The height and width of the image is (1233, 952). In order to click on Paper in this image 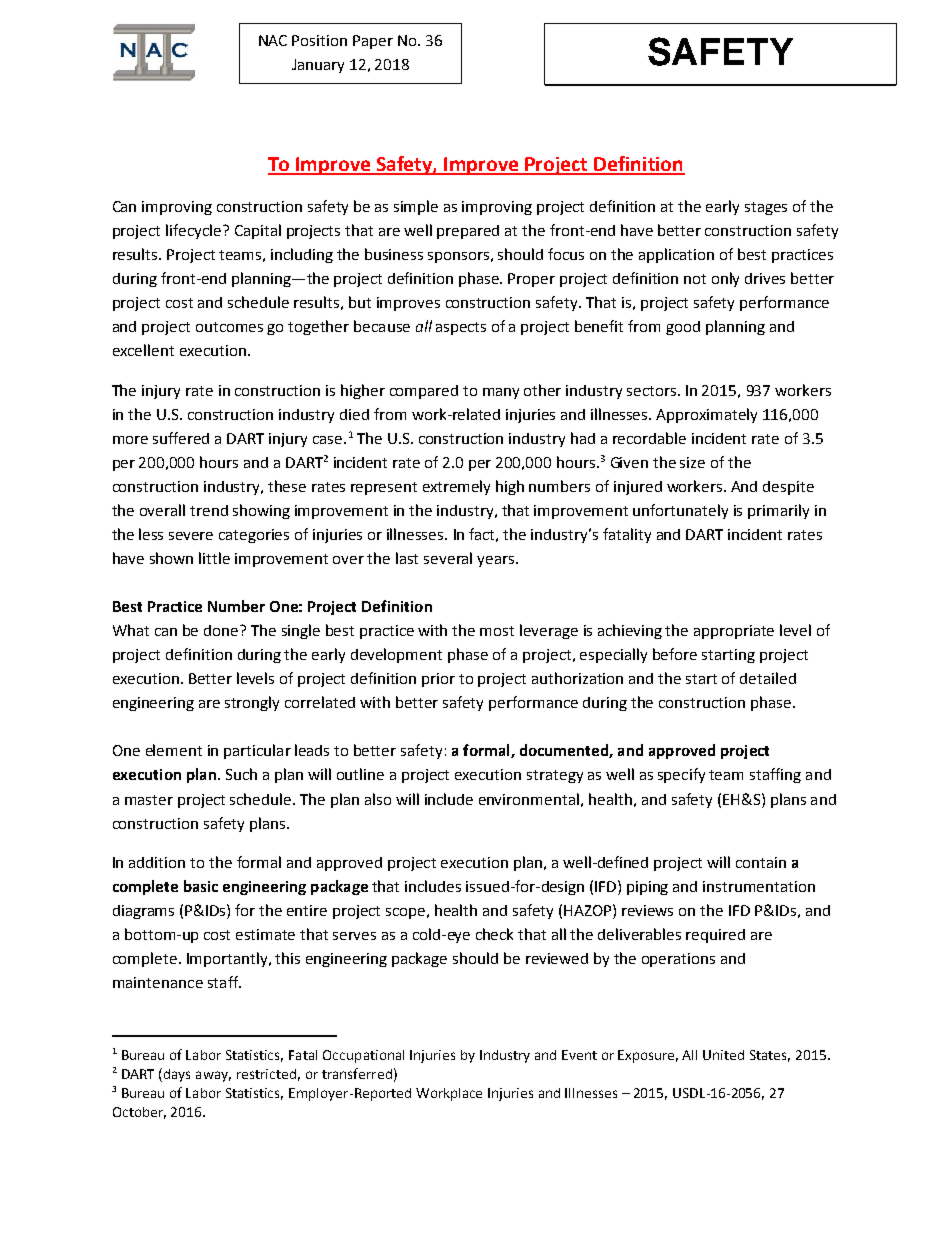, I will do `click(373, 42)`.
